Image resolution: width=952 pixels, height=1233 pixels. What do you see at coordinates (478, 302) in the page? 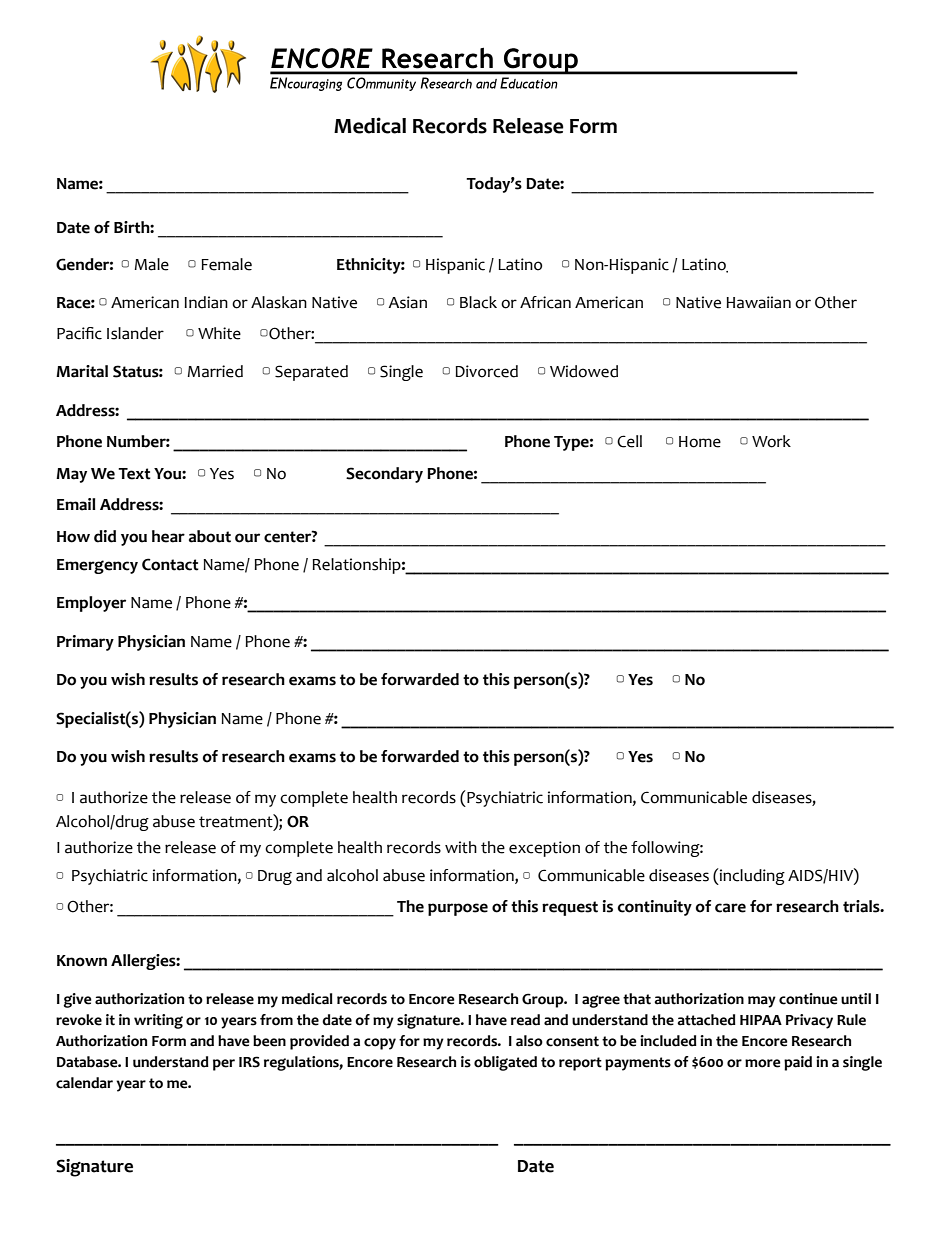
I see `Black` at bounding box center [478, 302].
